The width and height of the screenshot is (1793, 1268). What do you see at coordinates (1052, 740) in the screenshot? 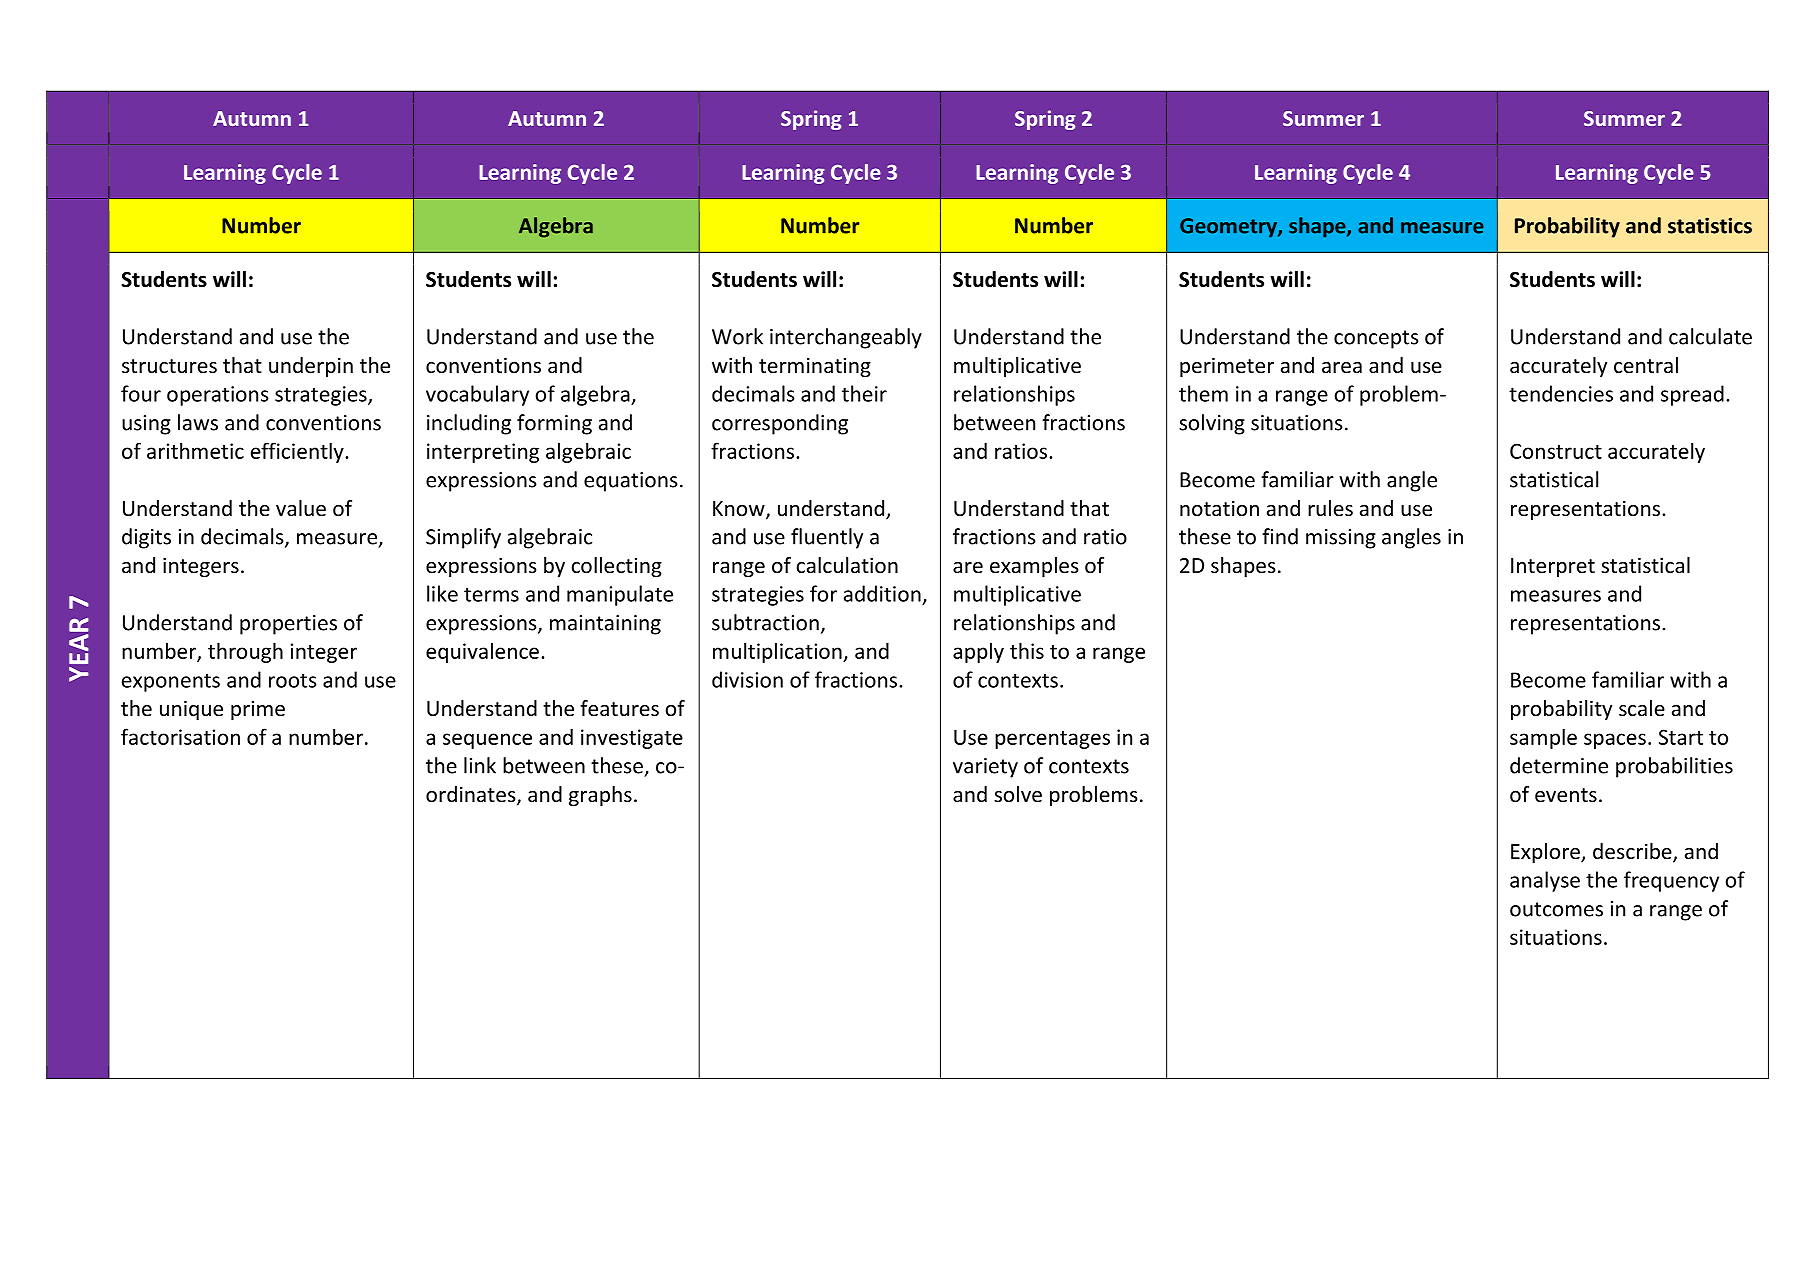
I see `percentages` at bounding box center [1052, 740].
